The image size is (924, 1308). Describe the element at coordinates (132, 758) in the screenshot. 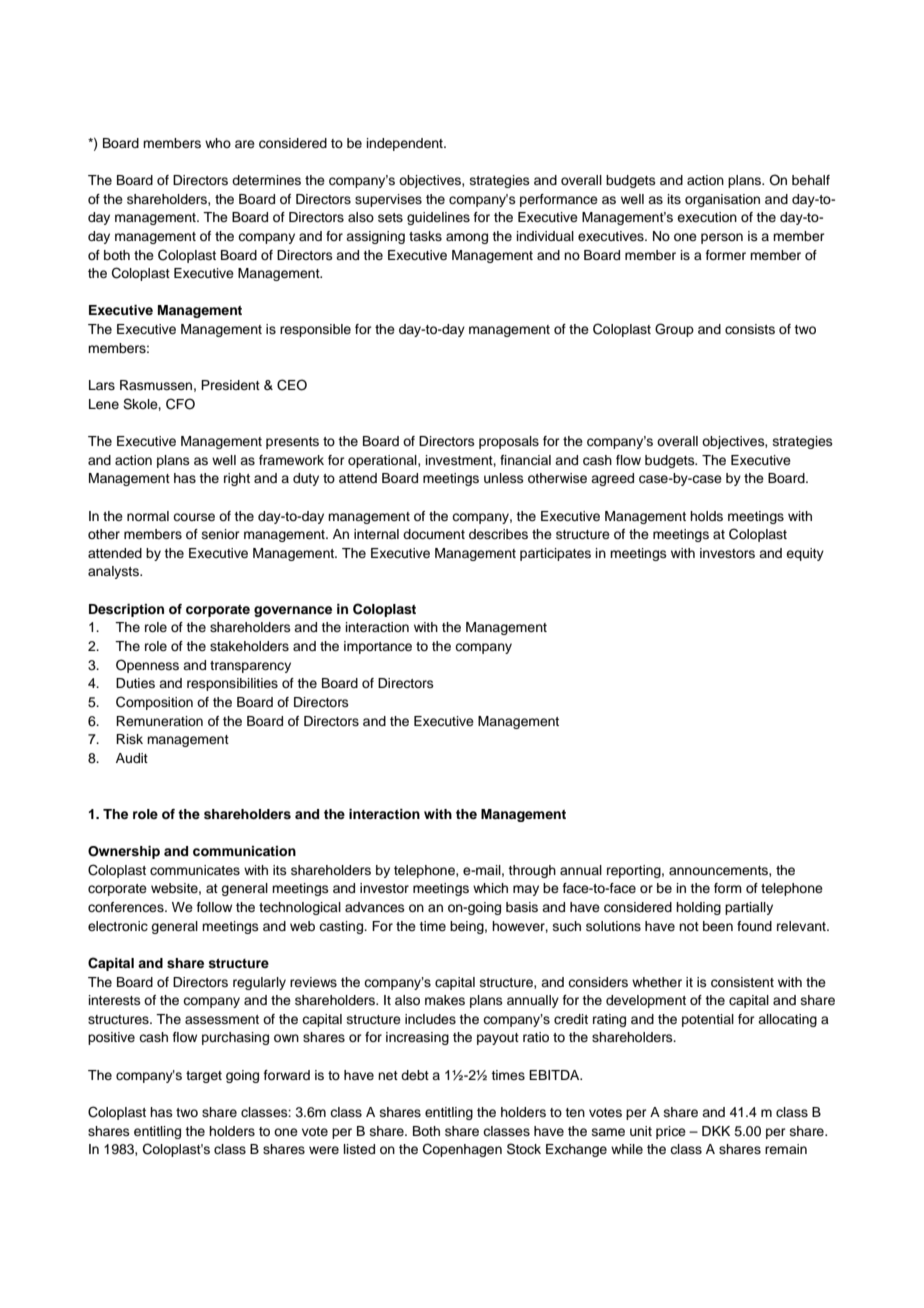

I see `Audit` at that location.
